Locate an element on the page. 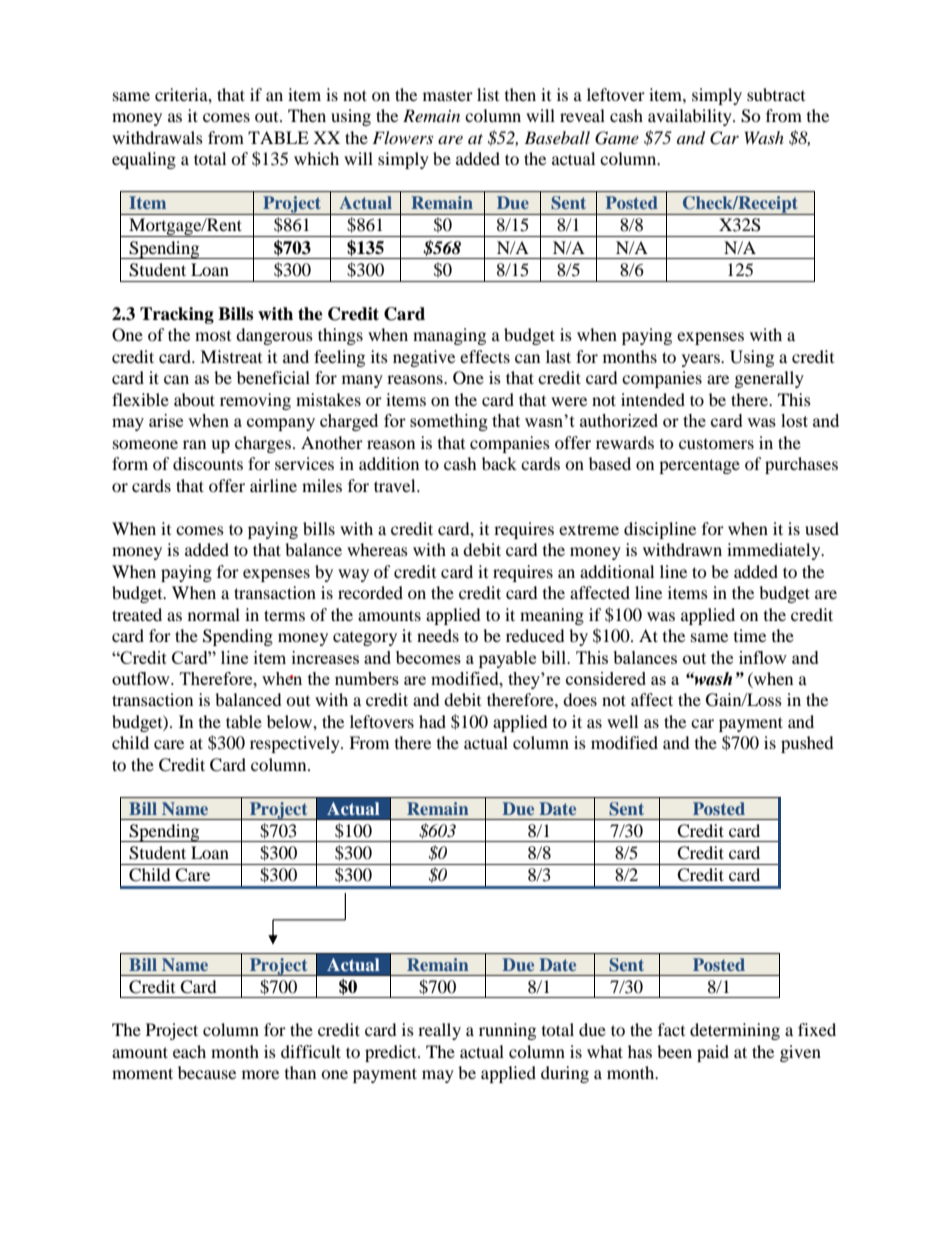  availability is located at coordinates (691, 117).
